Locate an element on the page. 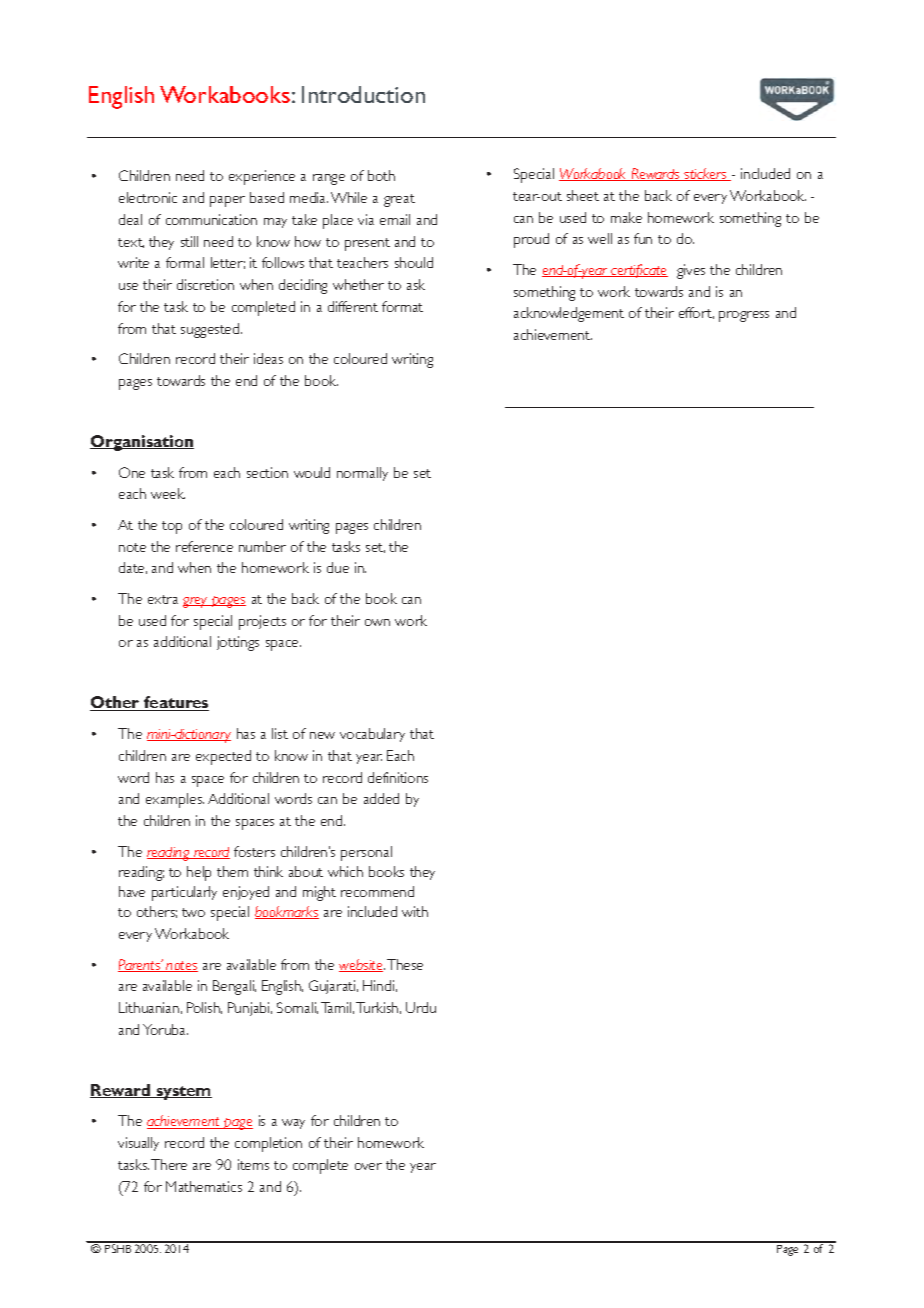  both is located at coordinates (381, 175).
